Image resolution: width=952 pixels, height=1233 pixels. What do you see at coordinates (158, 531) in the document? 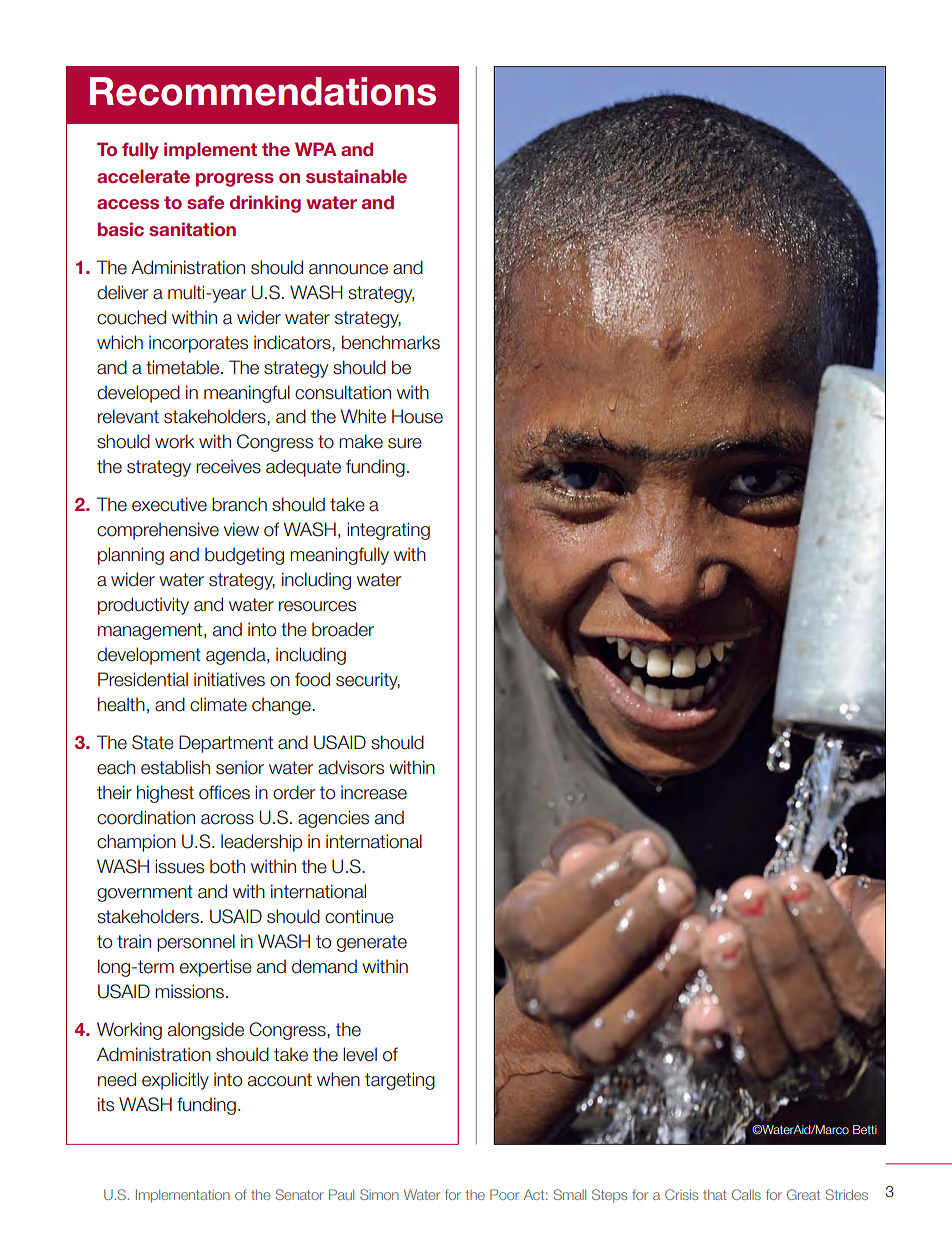
I see `comprehensive` at bounding box center [158, 531].
